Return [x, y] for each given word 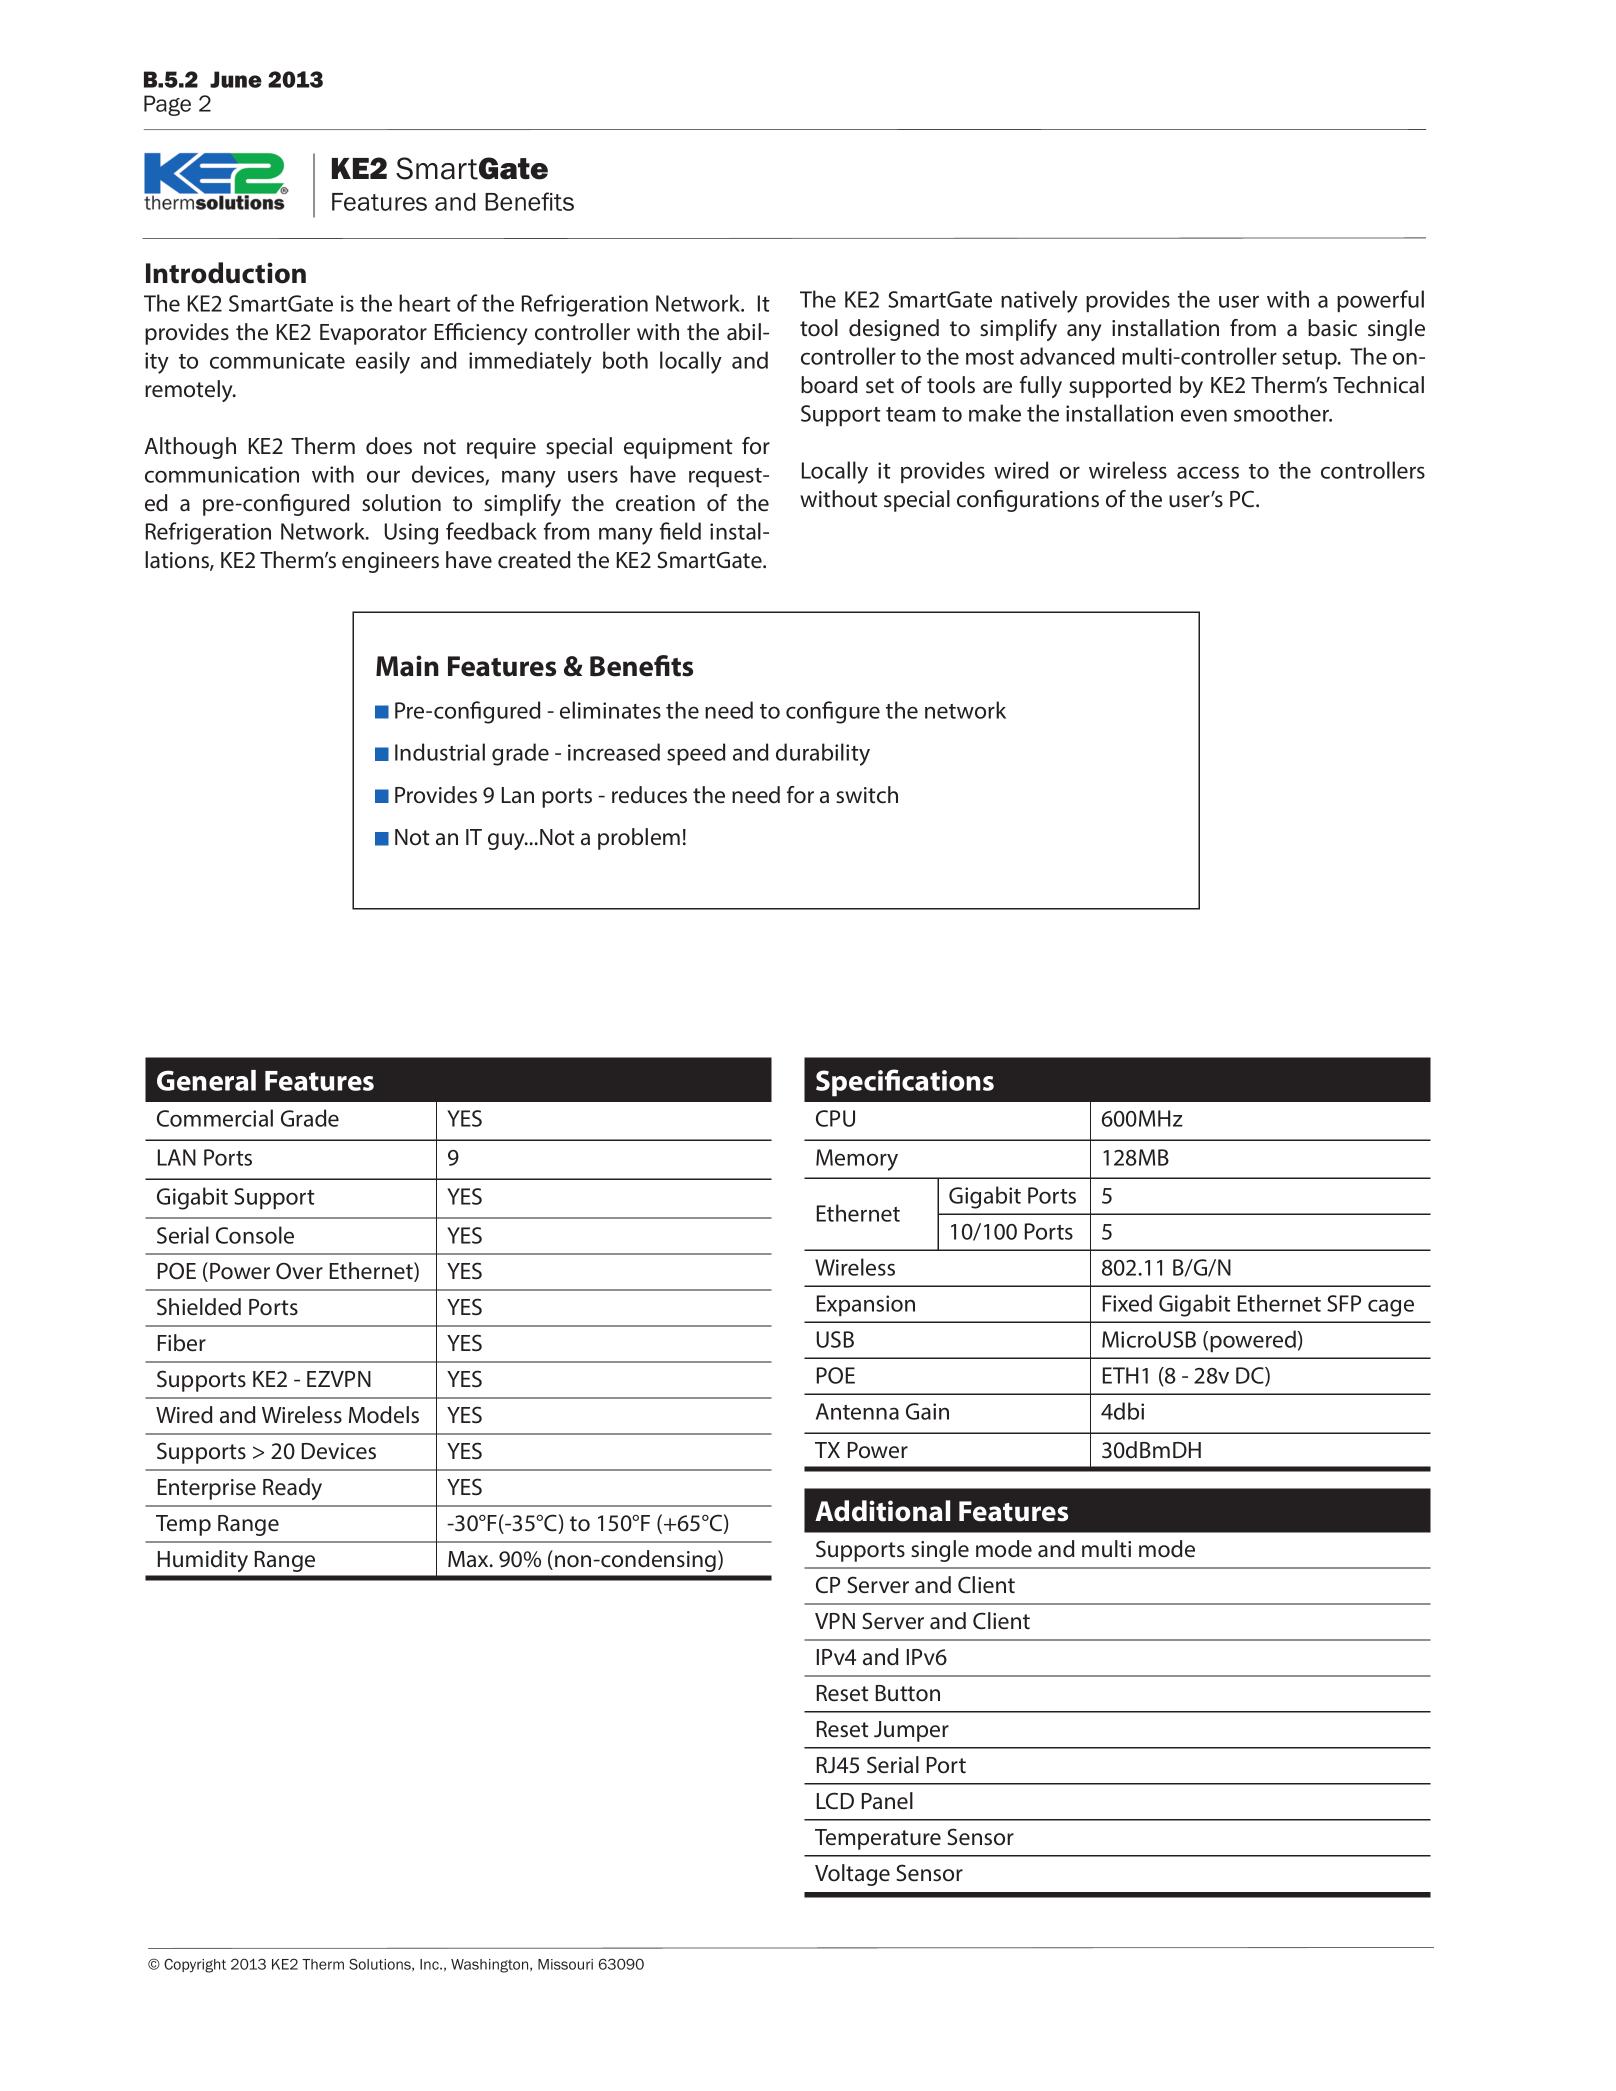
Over [299, 1271]
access [1208, 472]
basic [1332, 328]
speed [696, 754]
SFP [1344, 1303]
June [236, 79]
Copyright [195, 1965]
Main [407, 666]
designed [894, 330]
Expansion [866, 1305]
